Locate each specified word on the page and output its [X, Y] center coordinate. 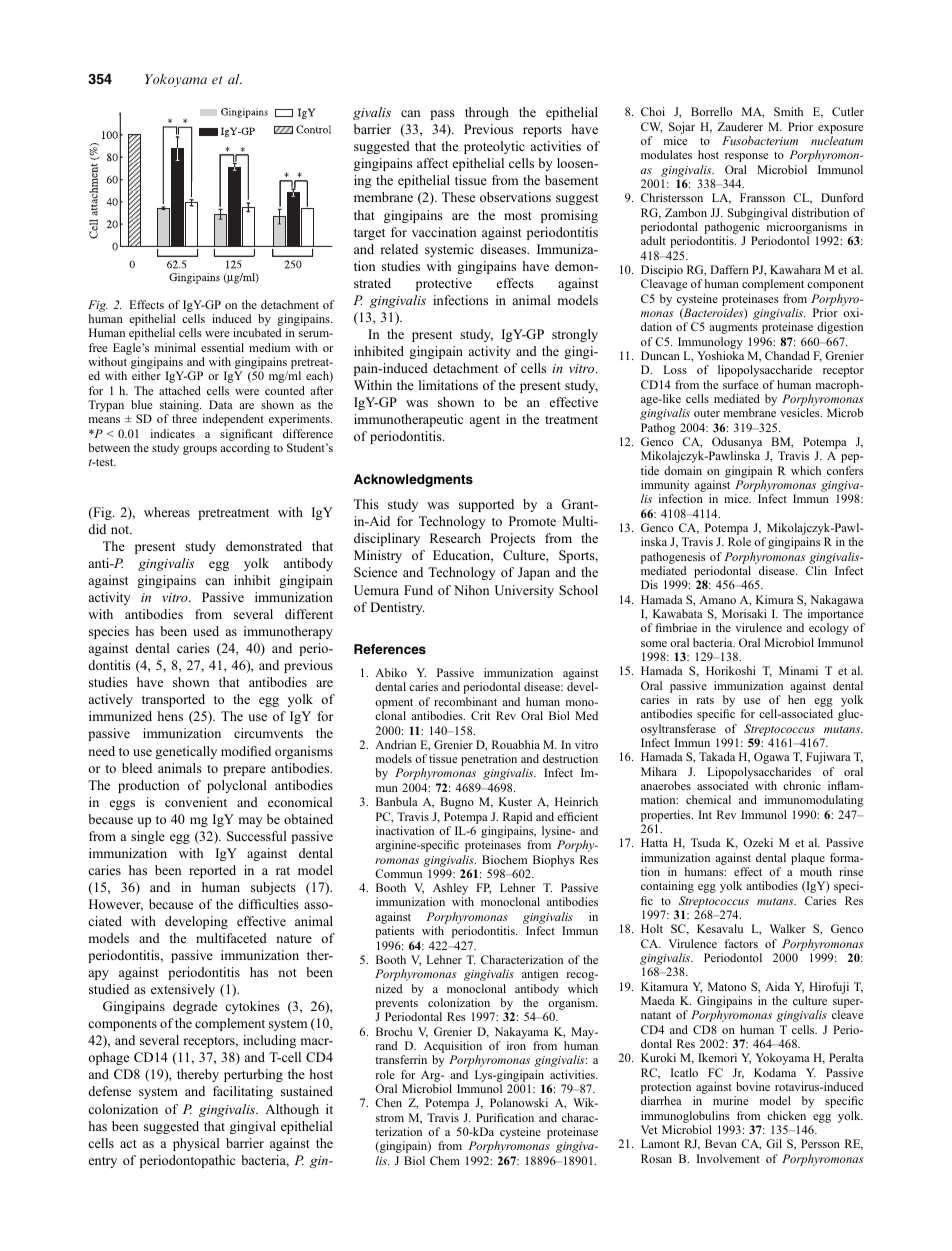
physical [196, 1144]
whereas [167, 512]
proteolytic [494, 147]
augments [733, 329]
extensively [183, 990]
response [746, 157]
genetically [186, 752]
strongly [575, 335]
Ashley [450, 890]
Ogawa [772, 758]
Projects [512, 539]
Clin [816, 570]
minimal [175, 347]
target [369, 234]
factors [741, 943]
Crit [480, 715]
